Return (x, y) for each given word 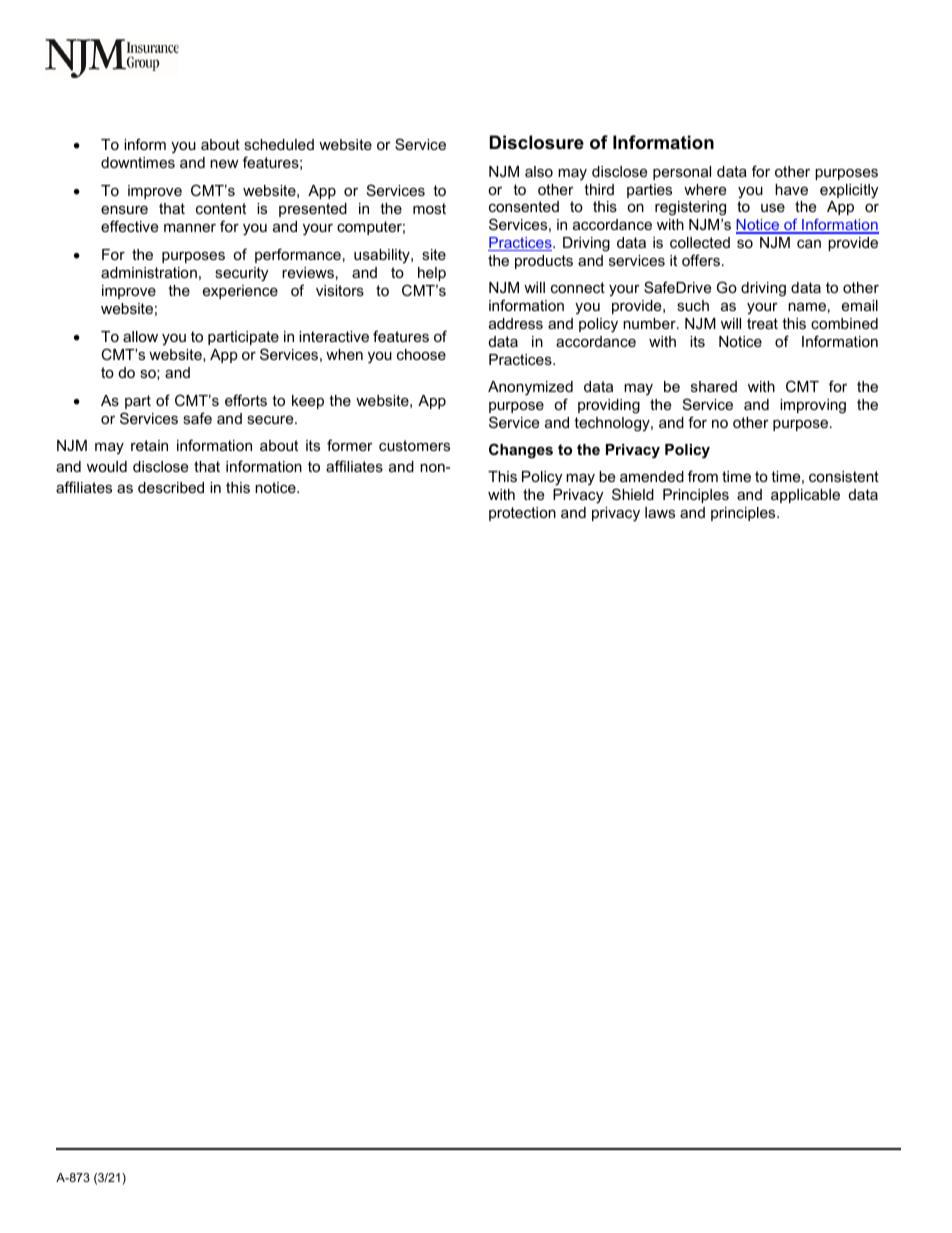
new (224, 163)
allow (140, 336)
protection (522, 514)
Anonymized (530, 388)
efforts (246, 400)
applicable (805, 496)
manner (190, 227)
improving (813, 406)
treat (762, 323)
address (516, 323)
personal (682, 173)
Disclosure (537, 142)
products (544, 262)
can (809, 244)
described (171, 487)
